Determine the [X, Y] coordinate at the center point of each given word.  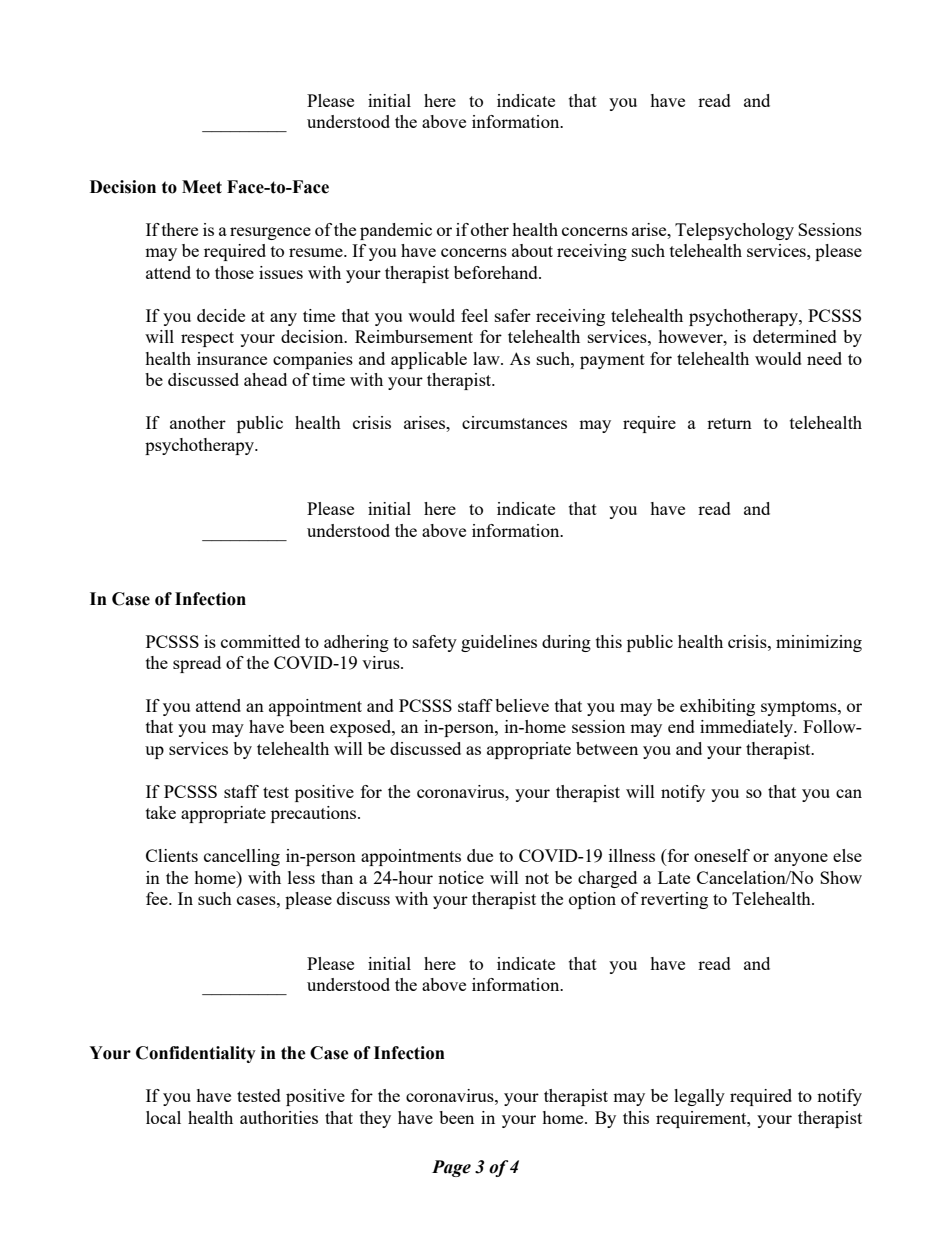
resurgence [270, 233]
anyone [801, 859]
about [532, 250]
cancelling [242, 857]
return [729, 423]
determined [795, 336]
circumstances [514, 422]
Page [451, 1168]
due [480, 855]
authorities [279, 1117]
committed [260, 641]
